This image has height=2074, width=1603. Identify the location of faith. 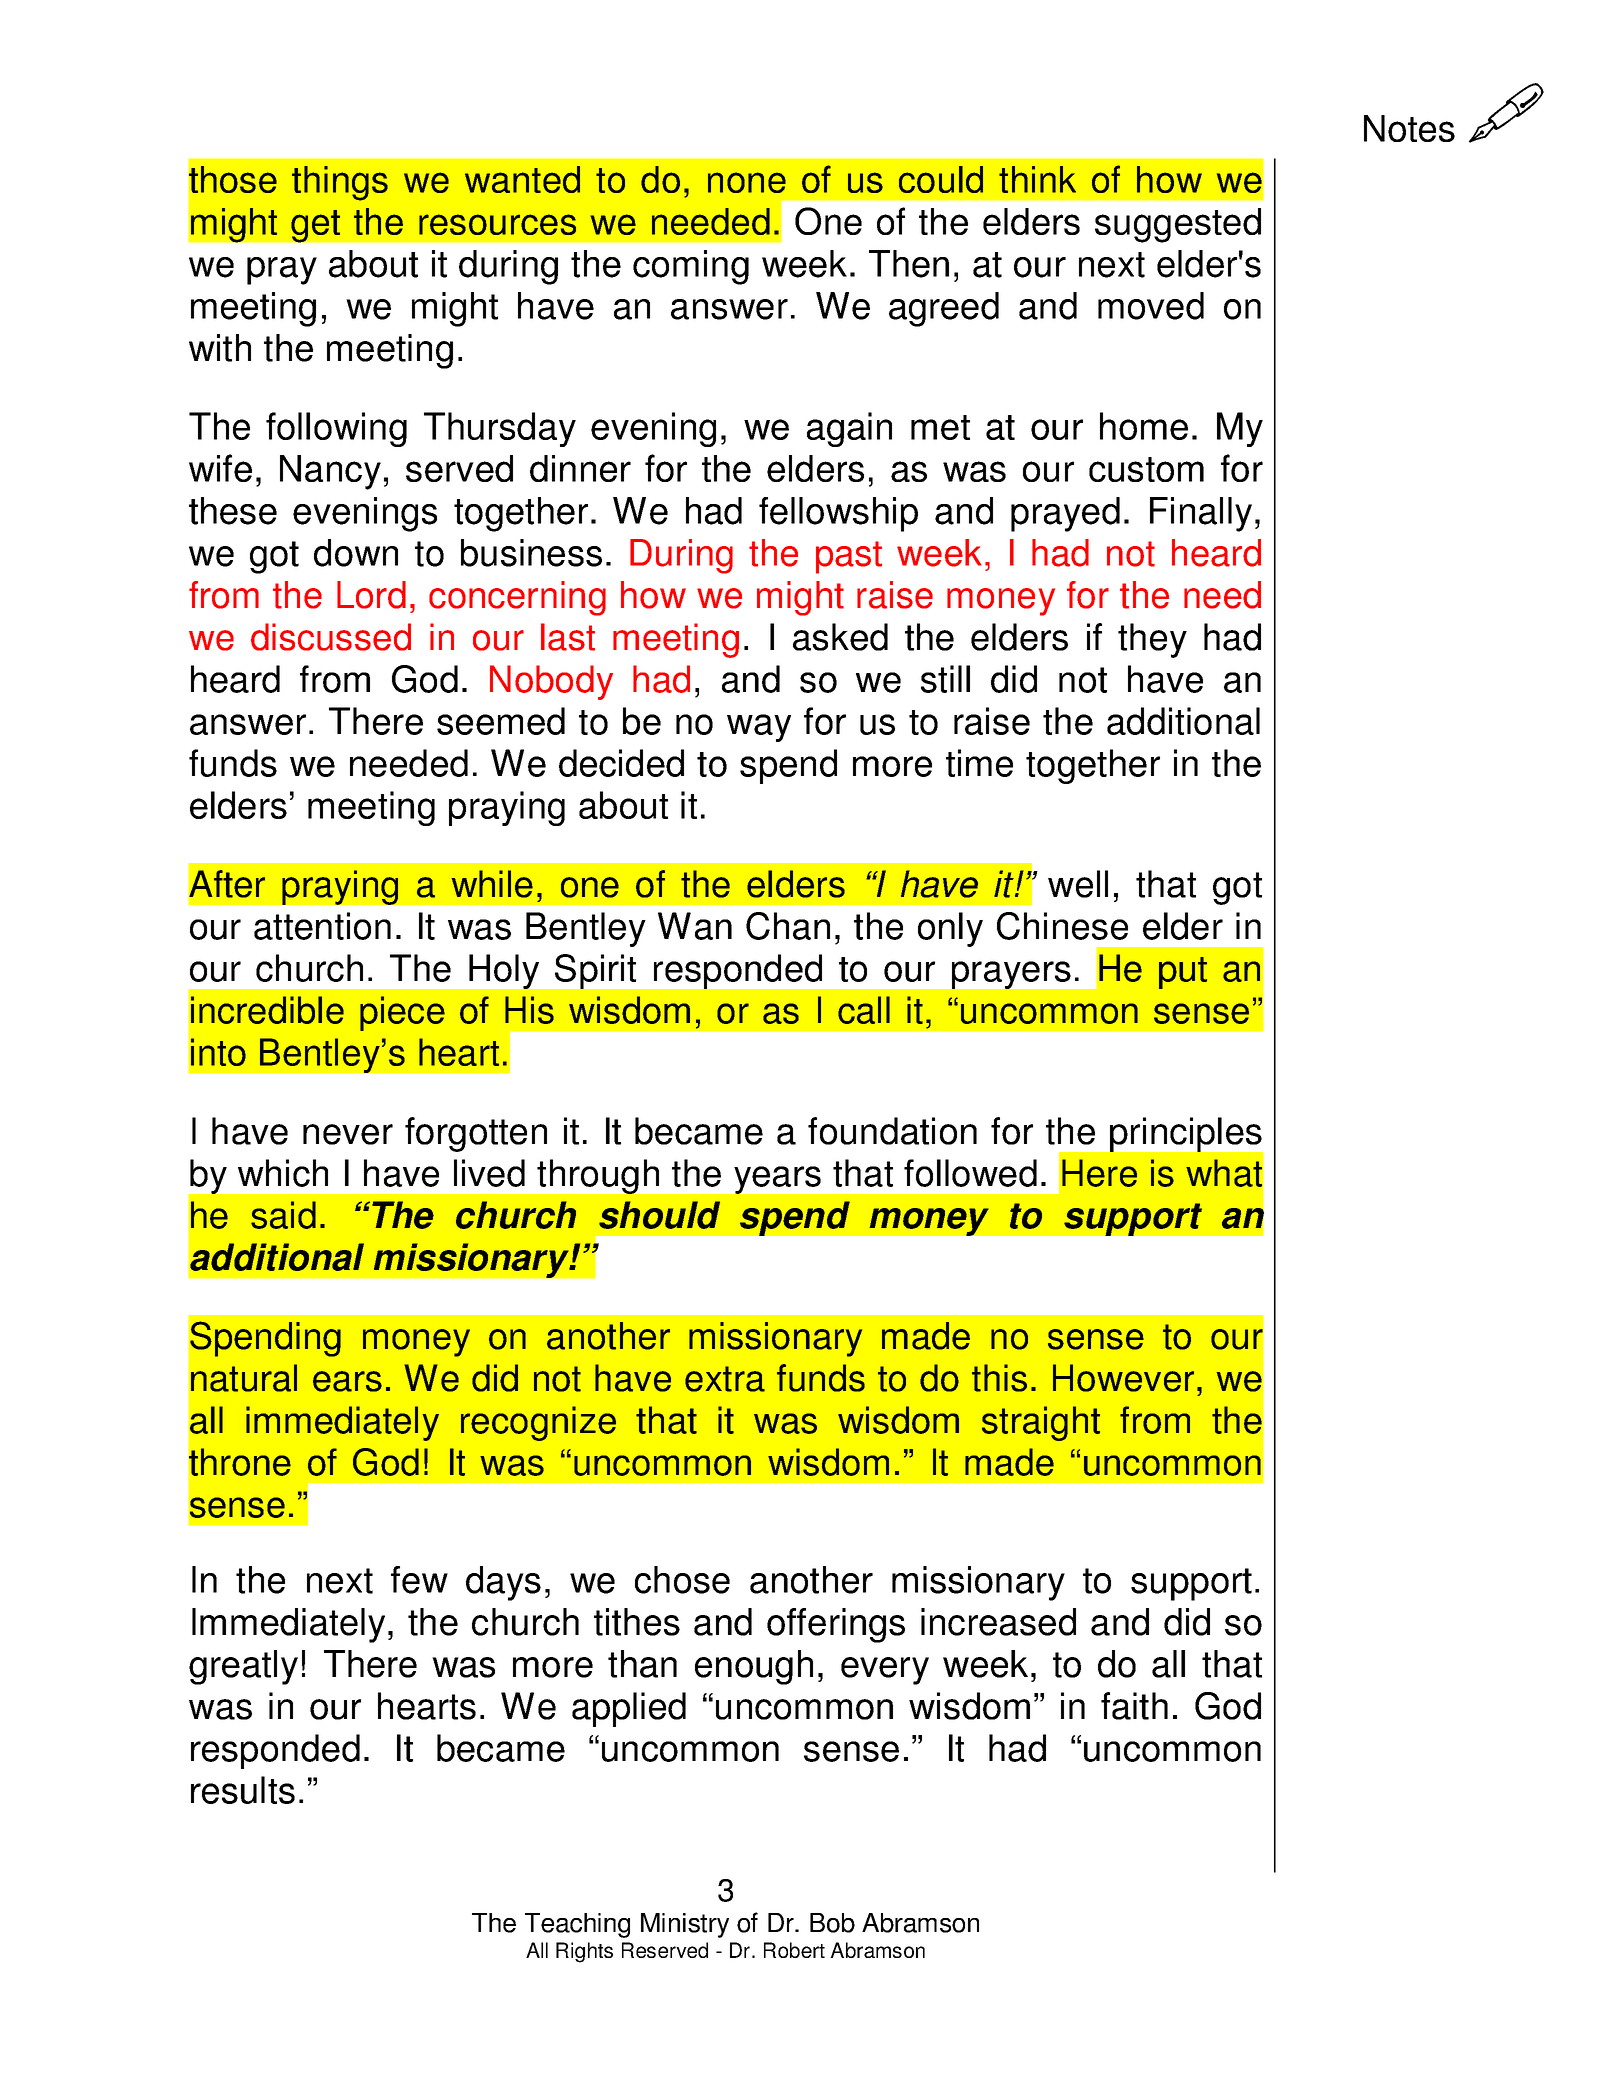
(1134, 1706).
